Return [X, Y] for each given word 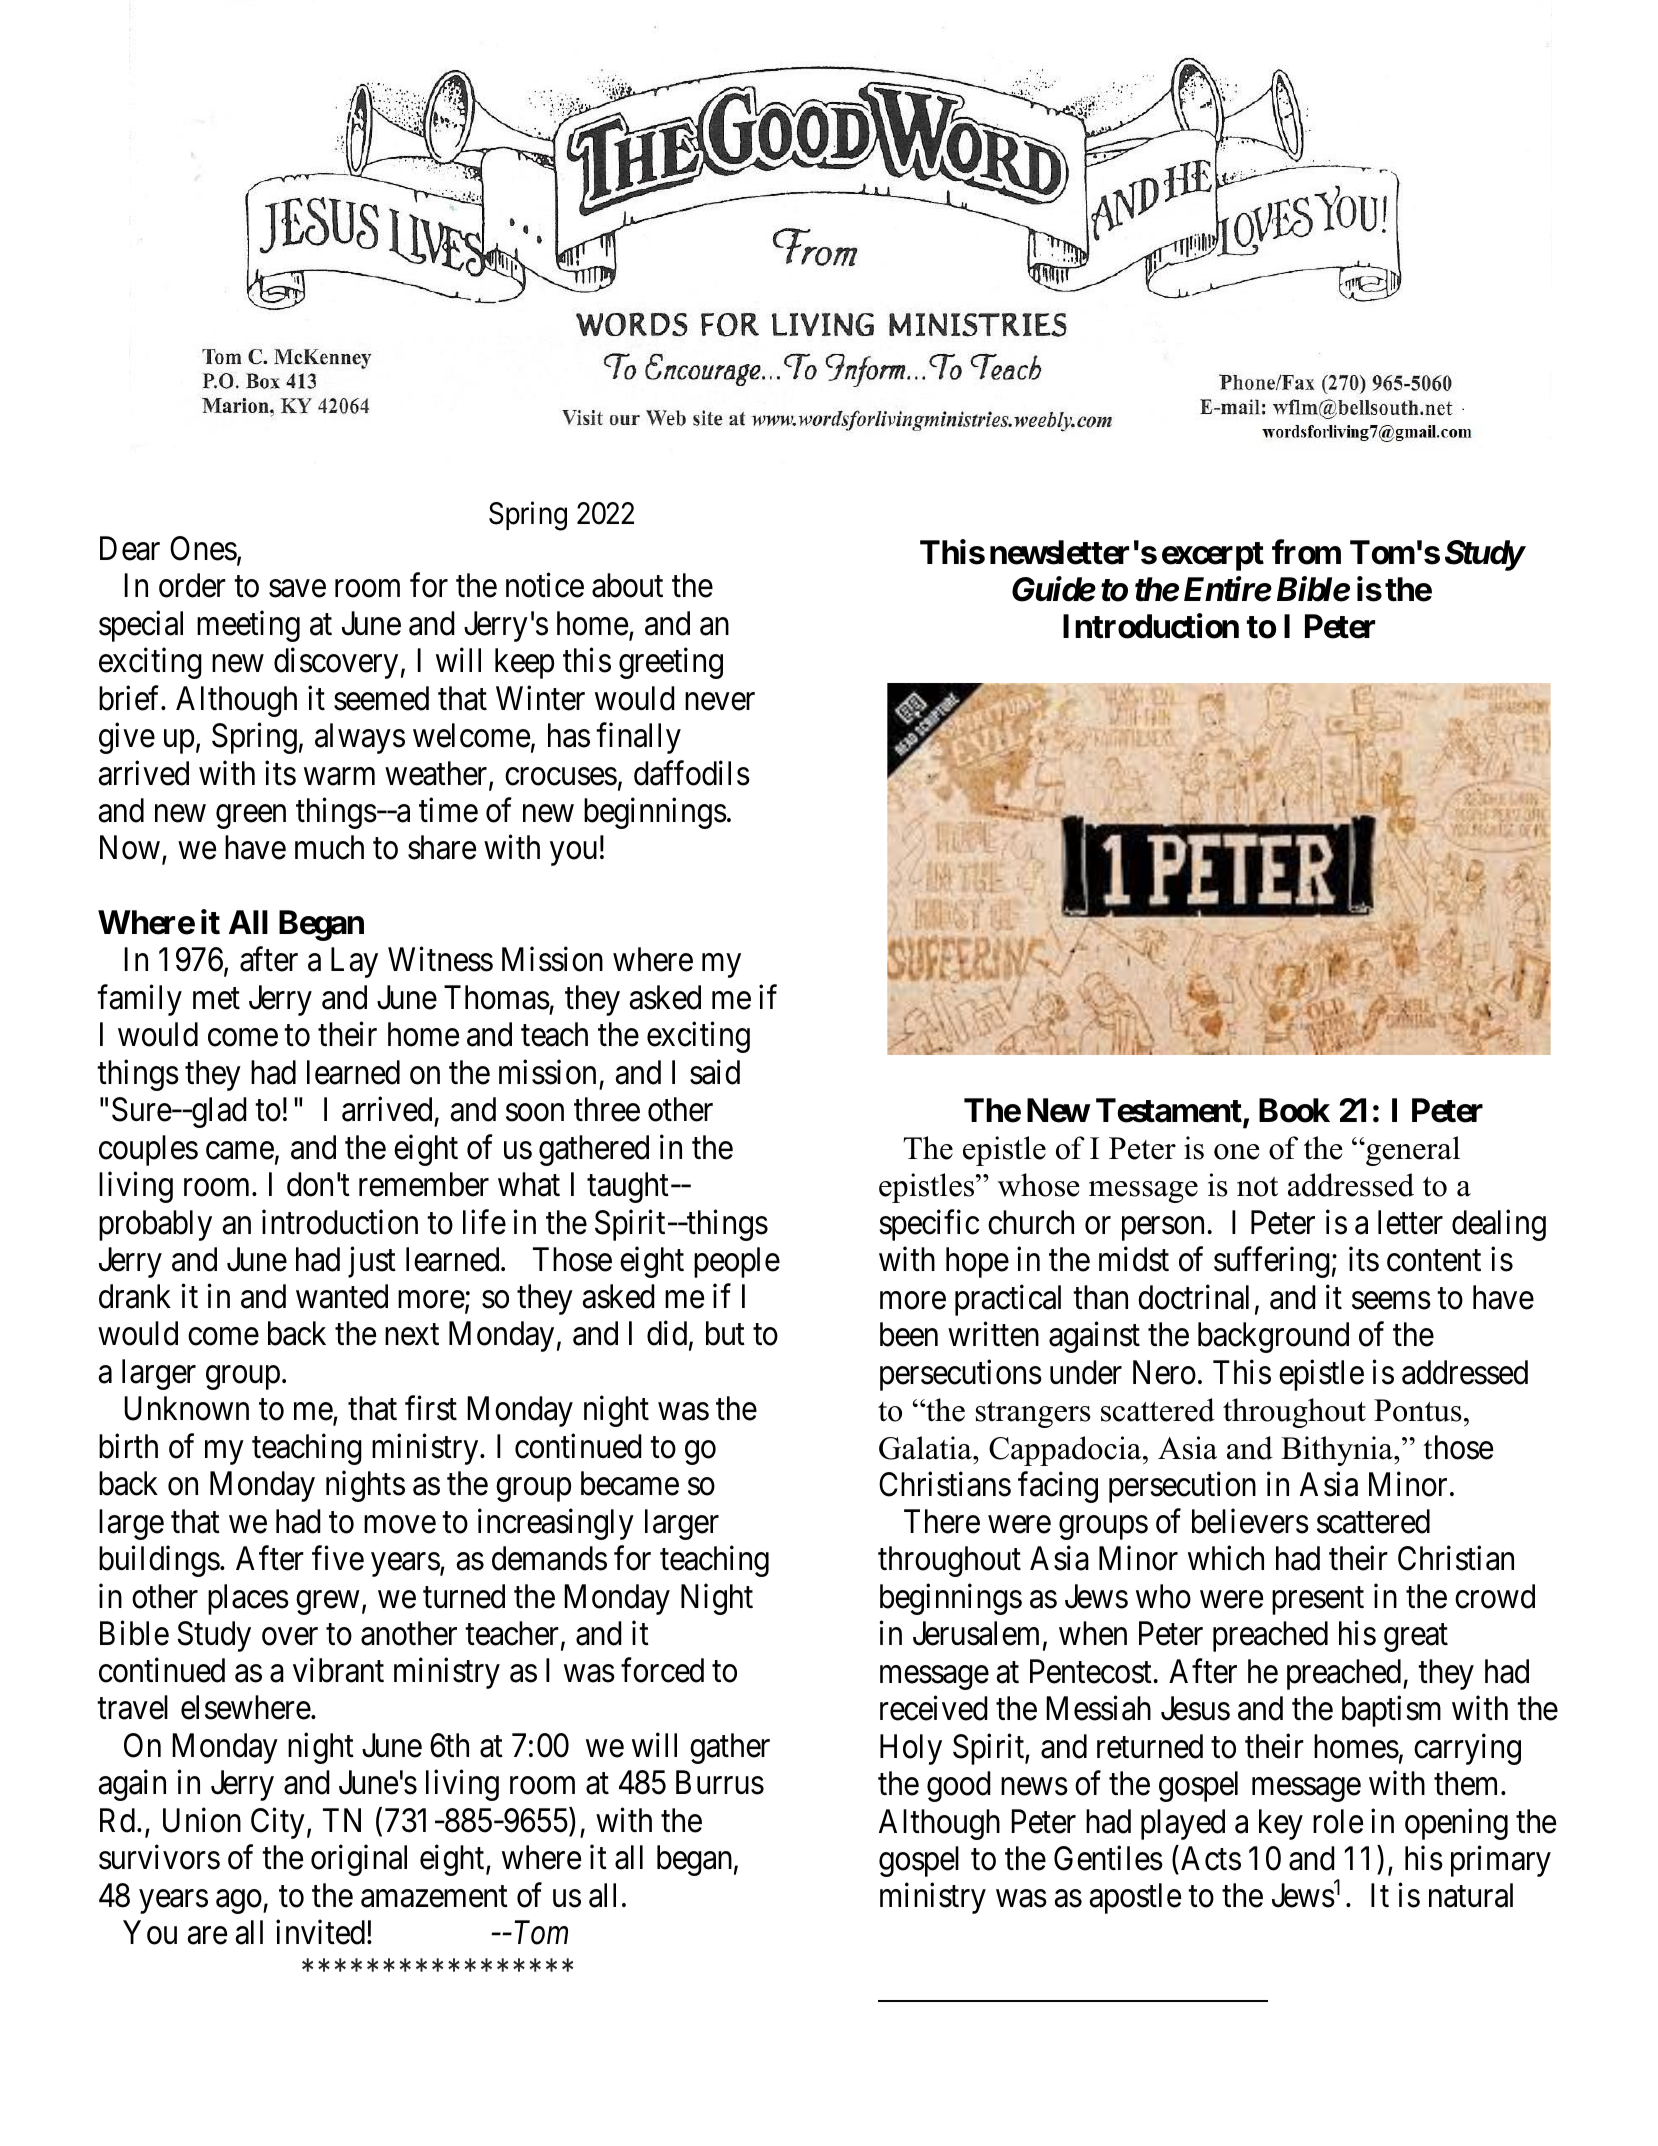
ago [239, 1902]
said [715, 1072]
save [297, 589]
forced [662, 1670]
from [1306, 552]
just [372, 1262]
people [737, 1262]
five [338, 1558]
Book [1294, 1110]
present [1318, 1601]
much [329, 847]
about [627, 585]
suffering [1272, 1262]
